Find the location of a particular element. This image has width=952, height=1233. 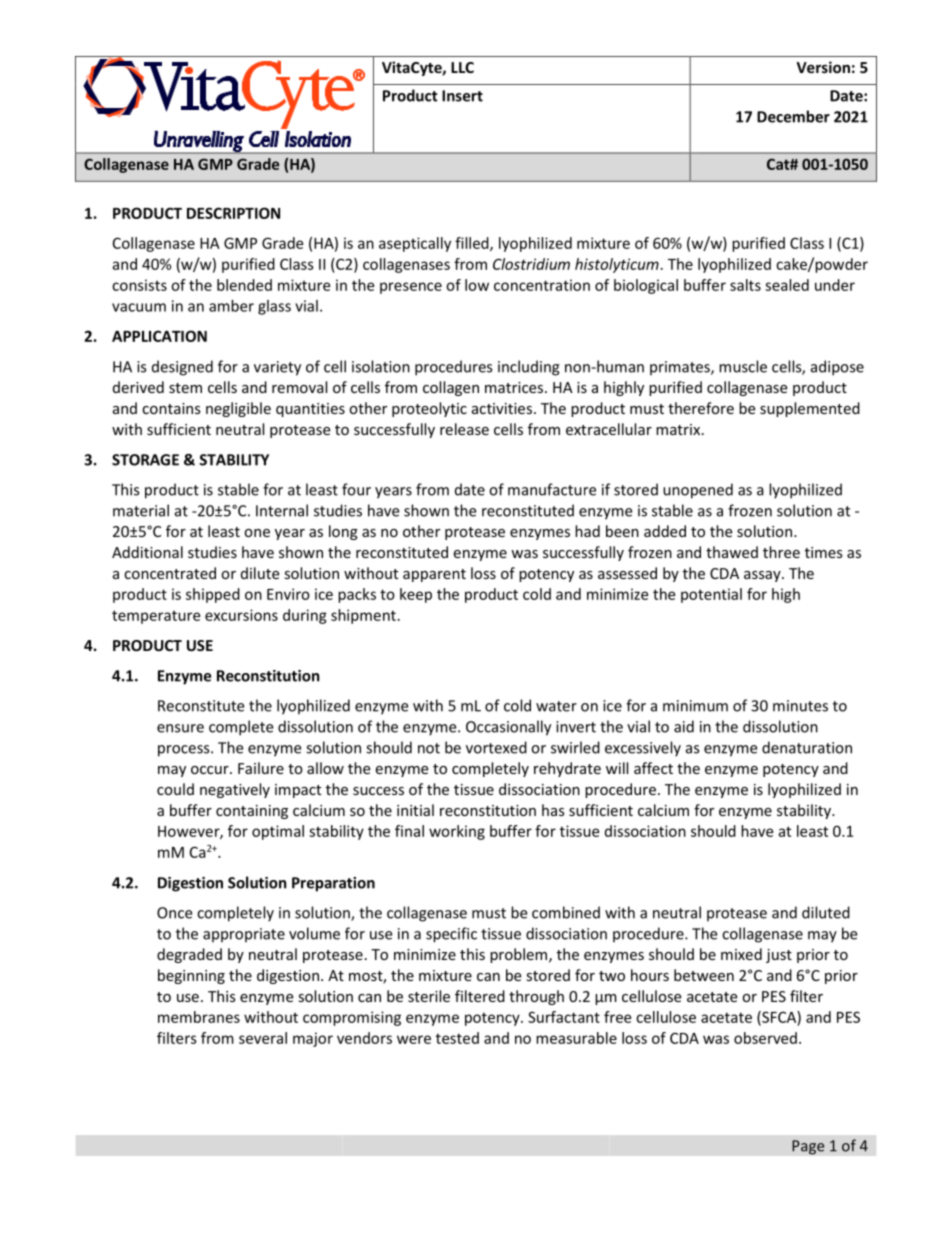

apparent is located at coordinates (434, 575).
